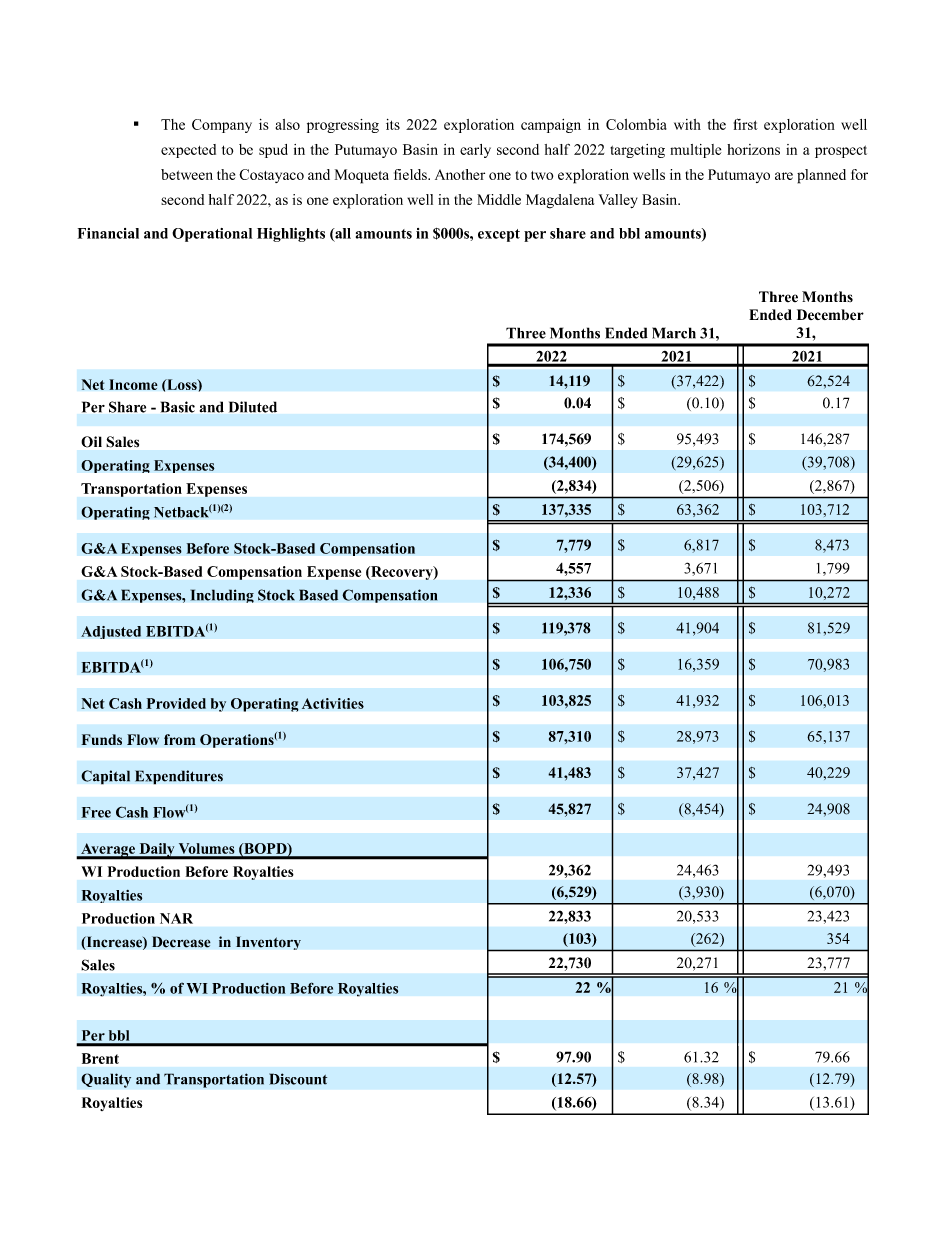 The height and width of the screenshot is (1233, 952). What do you see at coordinates (100, 1058) in the screenshot?
I see `Brent` at bounding box center [100, 1058].
